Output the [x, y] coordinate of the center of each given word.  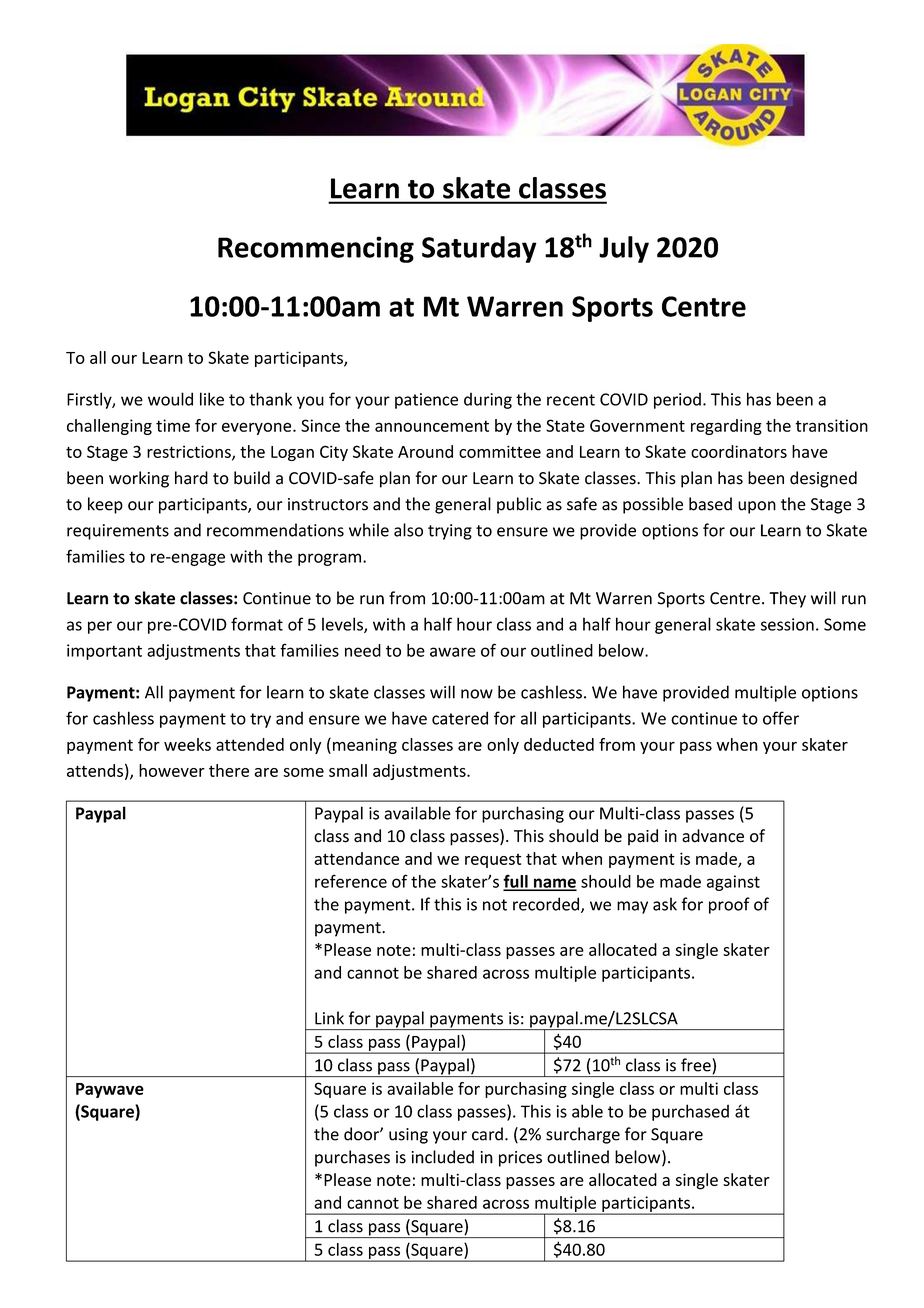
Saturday [479, 249]
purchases [352, 1158]
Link [329, 1018]
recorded [547, 905]
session [787, 624]
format [257, 624]
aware [453, 652]
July [624, 249]
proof [729, 905]
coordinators [739, 451]
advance [713, 836]
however [172, 770]
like [212, 399]
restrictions [190, 452]
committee [500, 451]
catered [460, 718]
